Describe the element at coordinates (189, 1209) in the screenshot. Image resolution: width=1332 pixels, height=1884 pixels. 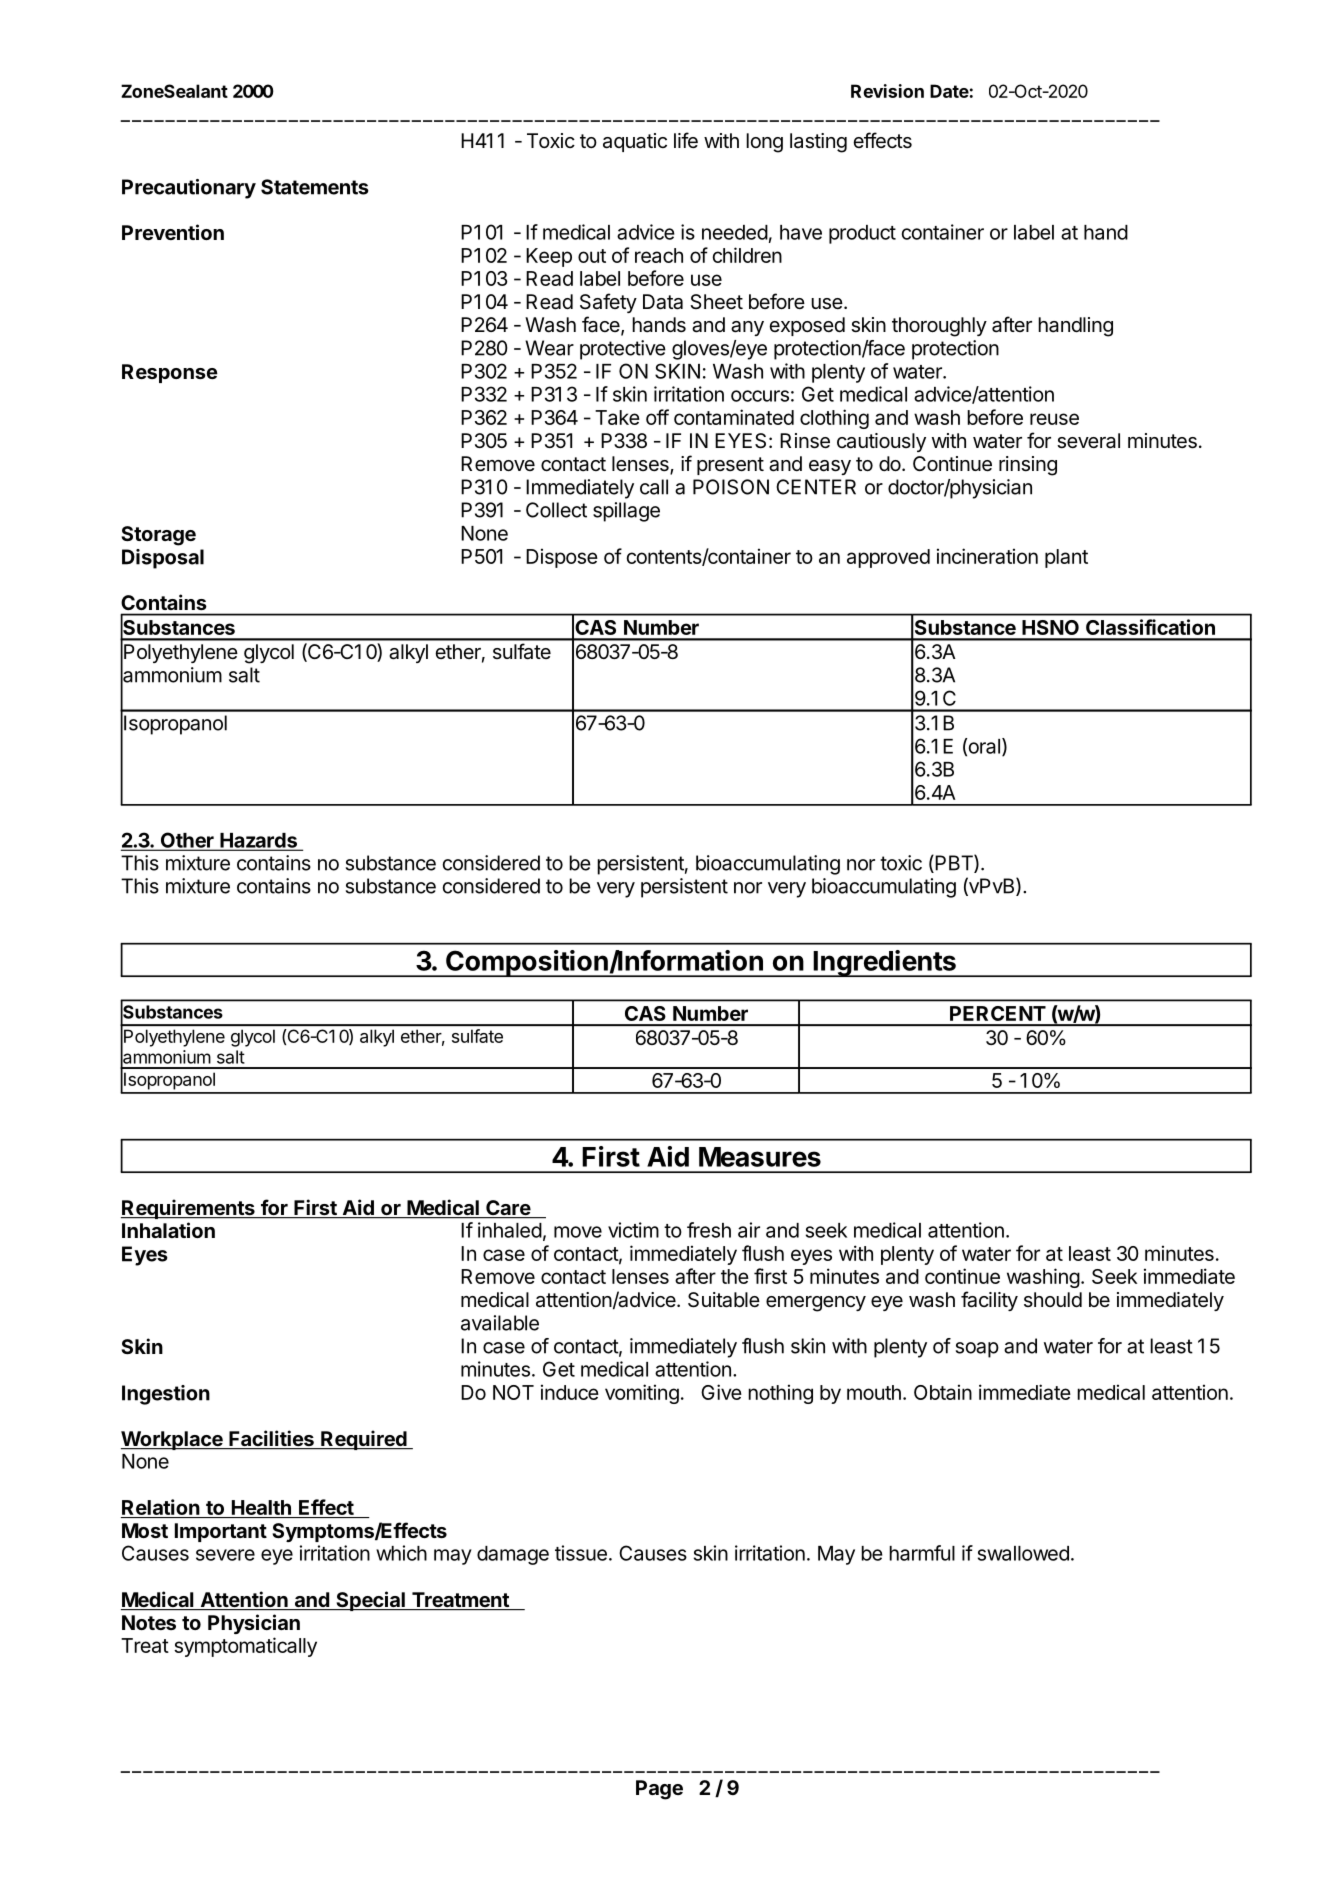
I see `Requirements` at that location.
